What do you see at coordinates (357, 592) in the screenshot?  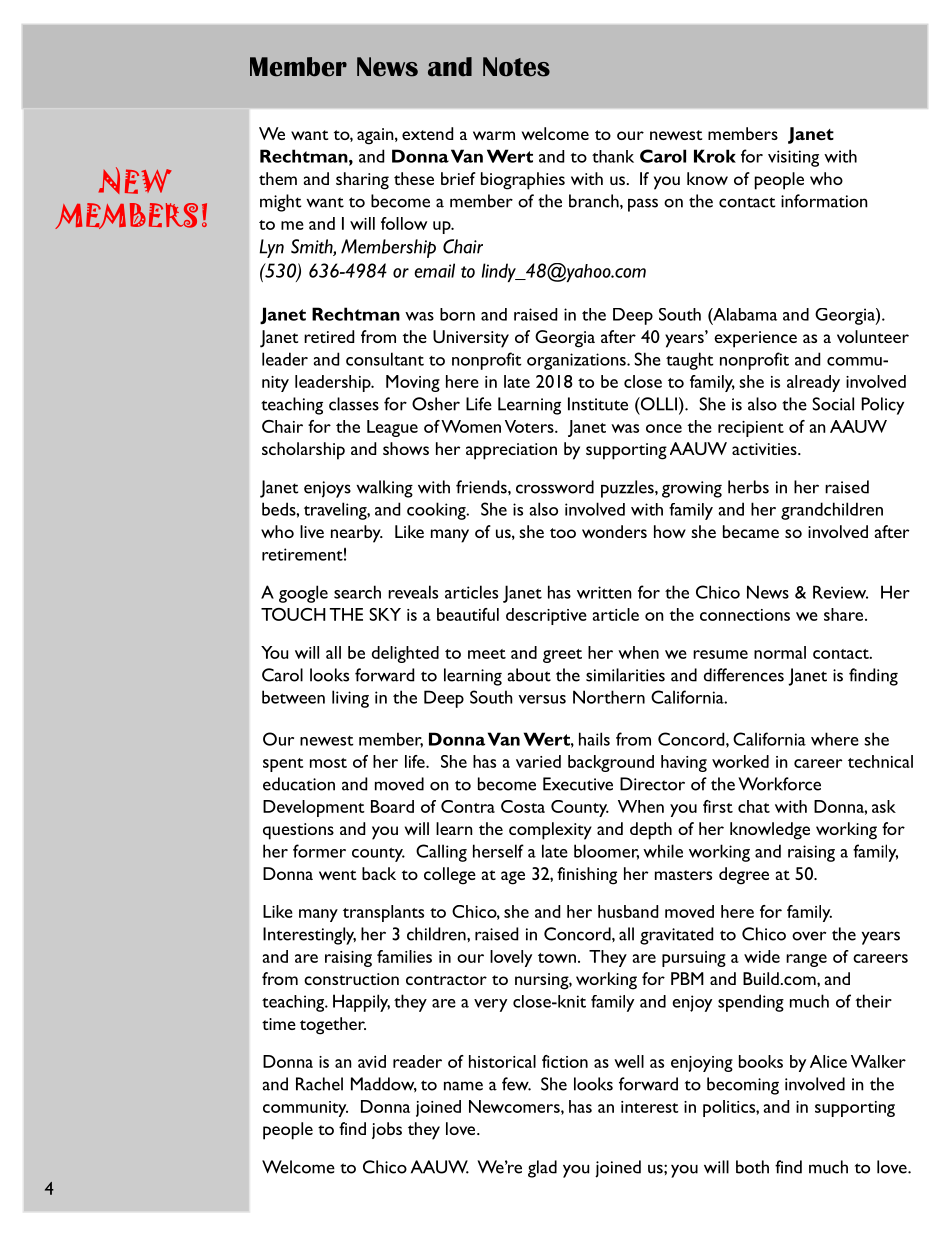 I see `search` at bounding box center [357, 592].
